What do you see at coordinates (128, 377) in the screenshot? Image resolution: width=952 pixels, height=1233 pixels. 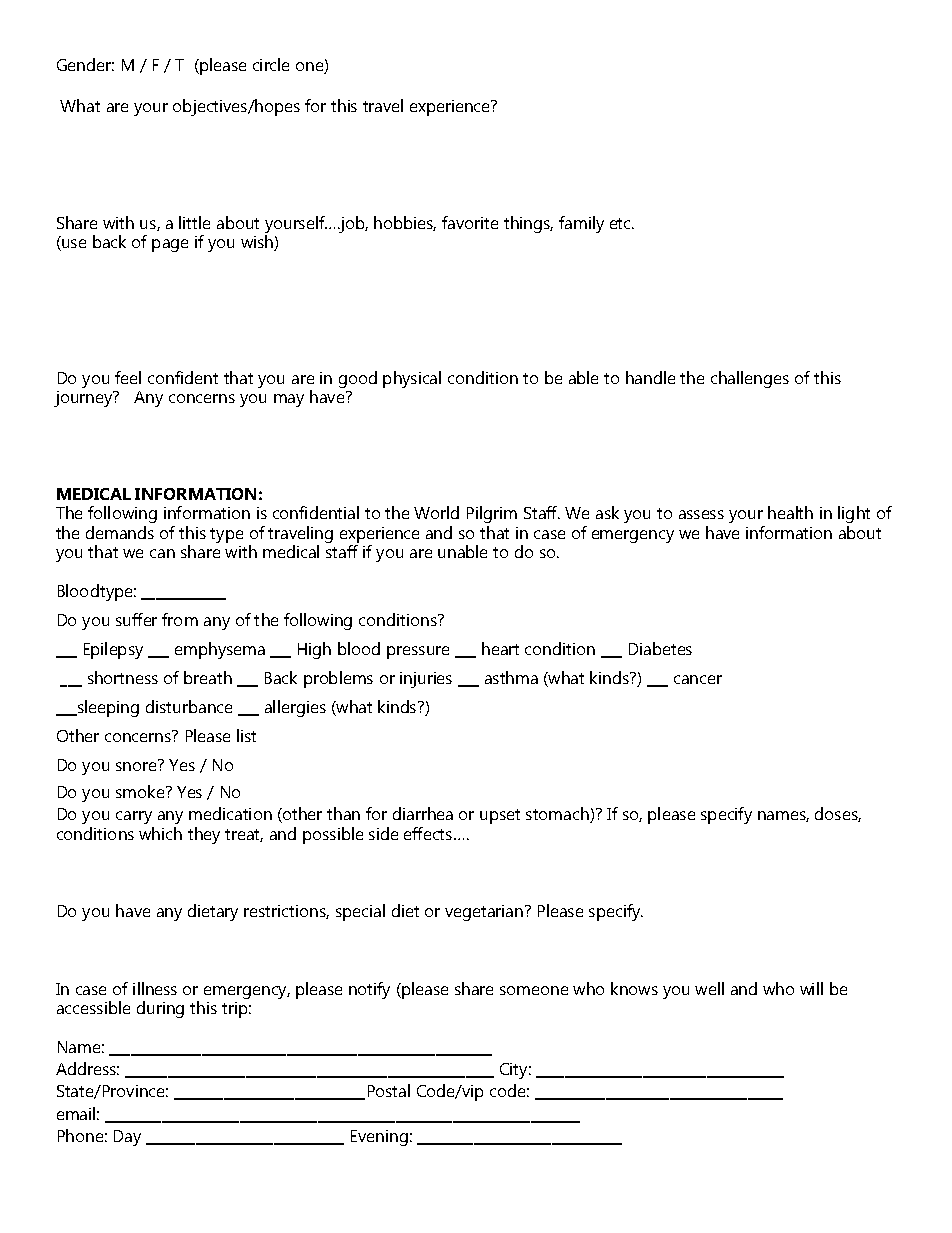 I see `feel` at bounding box center [128, 377].
